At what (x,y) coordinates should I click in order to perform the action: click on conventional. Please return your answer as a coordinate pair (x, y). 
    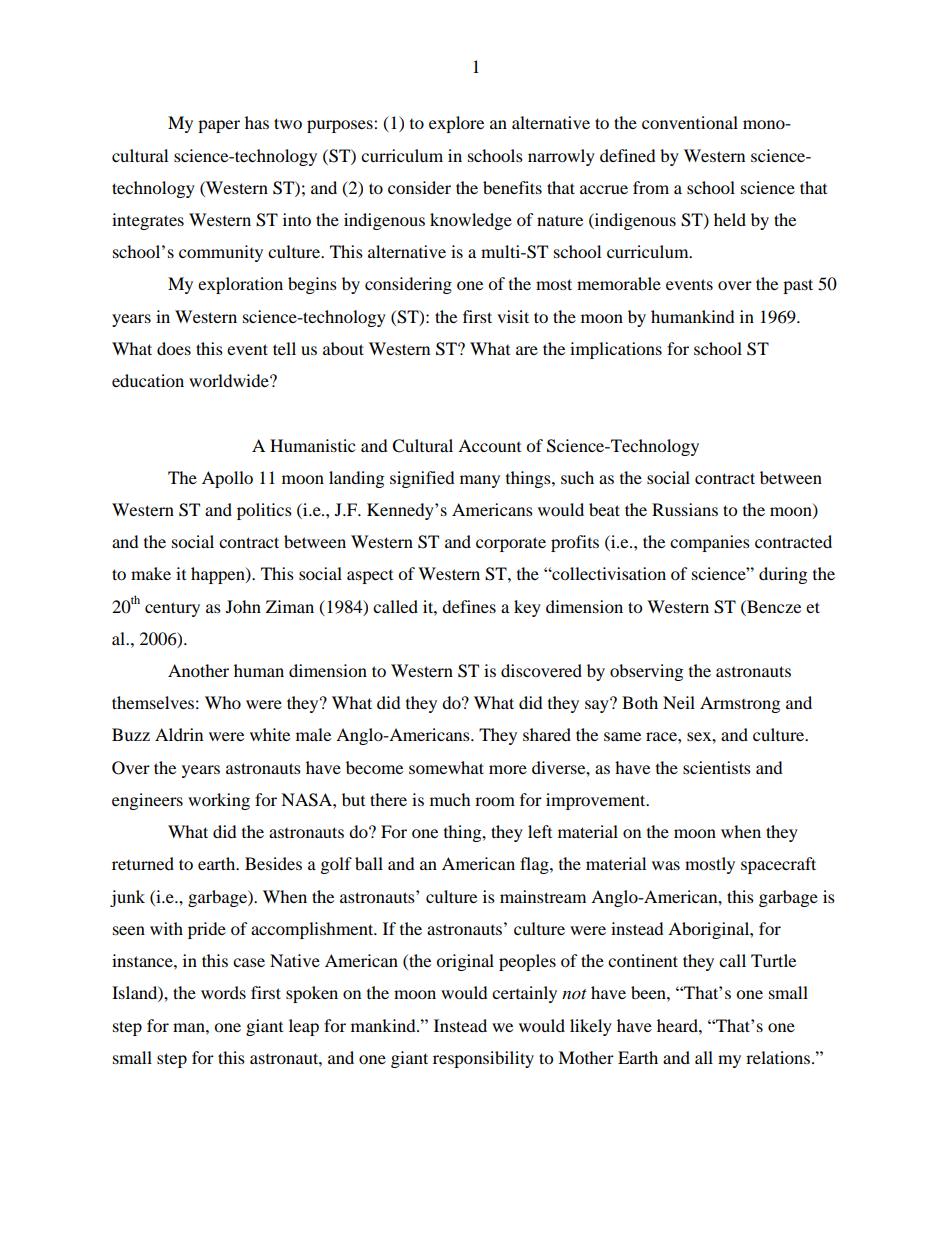
    Looking at the image, I should click on (690, 122).
